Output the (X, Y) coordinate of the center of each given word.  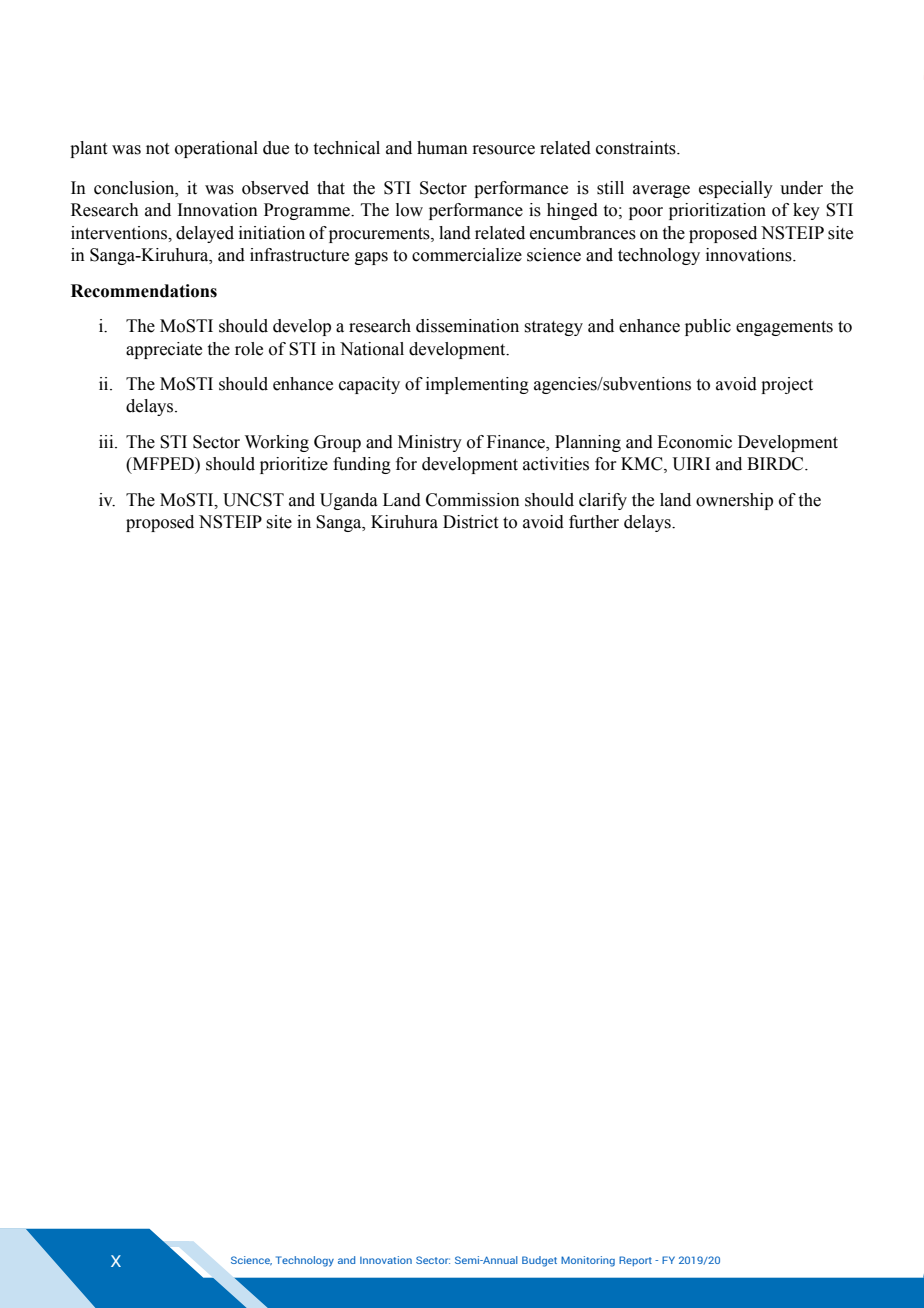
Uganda (349, 501)
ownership (734, 501)
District (470, 522)
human (442, 148)
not (157, 149)
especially (736, 189)
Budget (539, 1261)
